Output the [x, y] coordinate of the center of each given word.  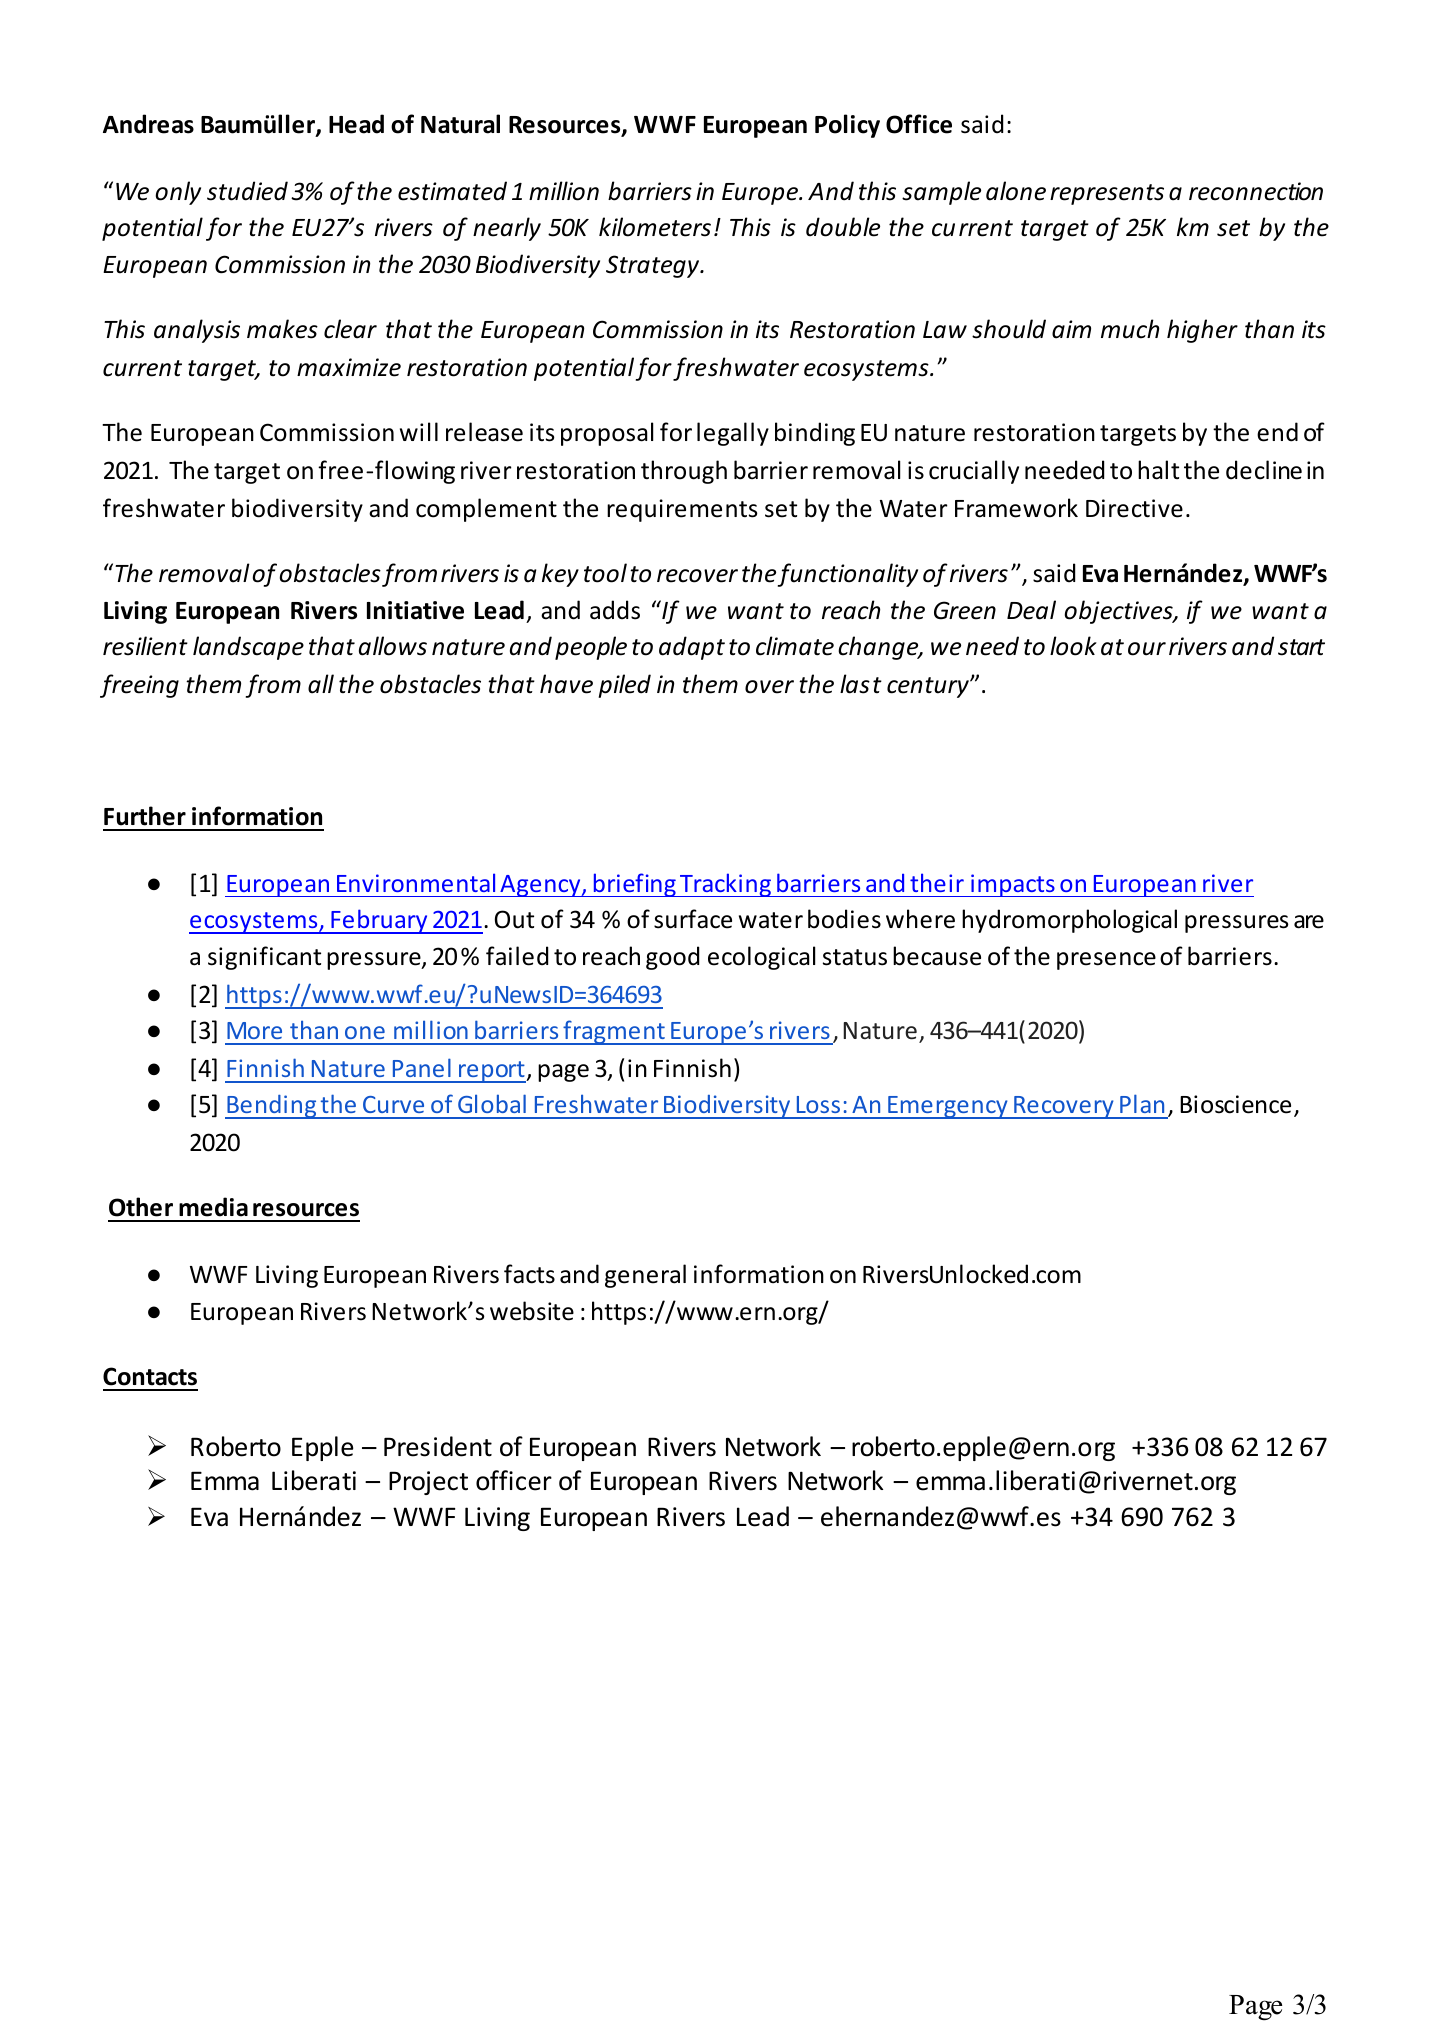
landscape [248, 648]
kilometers [655, 227]
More [254, 1030]
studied [247, 191]
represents [1107, 194]
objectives [1119, 612]
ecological [761, 958]
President [438, 1446]
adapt [692, 648]
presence [1106, 961]
